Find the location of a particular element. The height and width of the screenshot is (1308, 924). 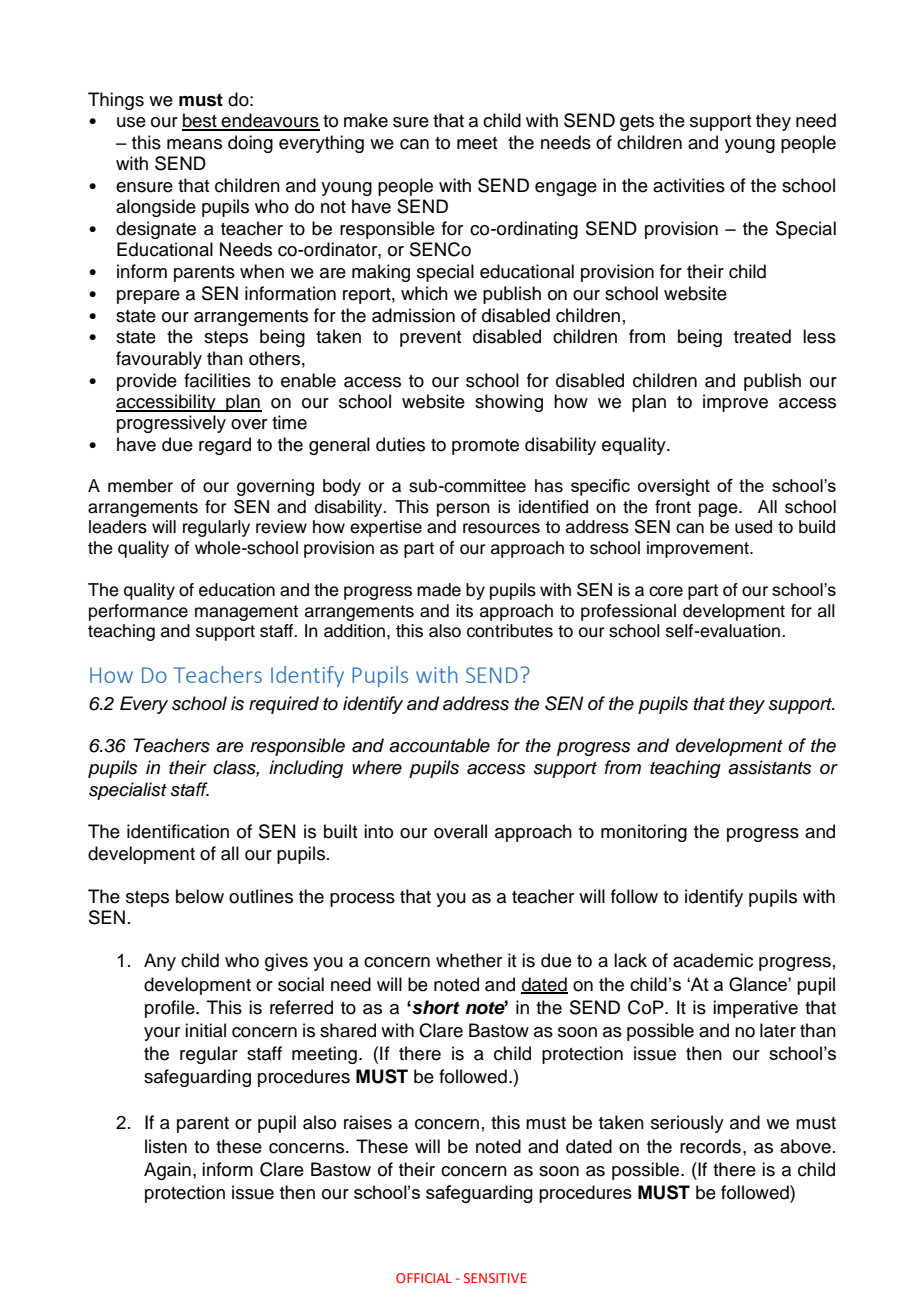

accountable is located at coordinates (439, 745).
